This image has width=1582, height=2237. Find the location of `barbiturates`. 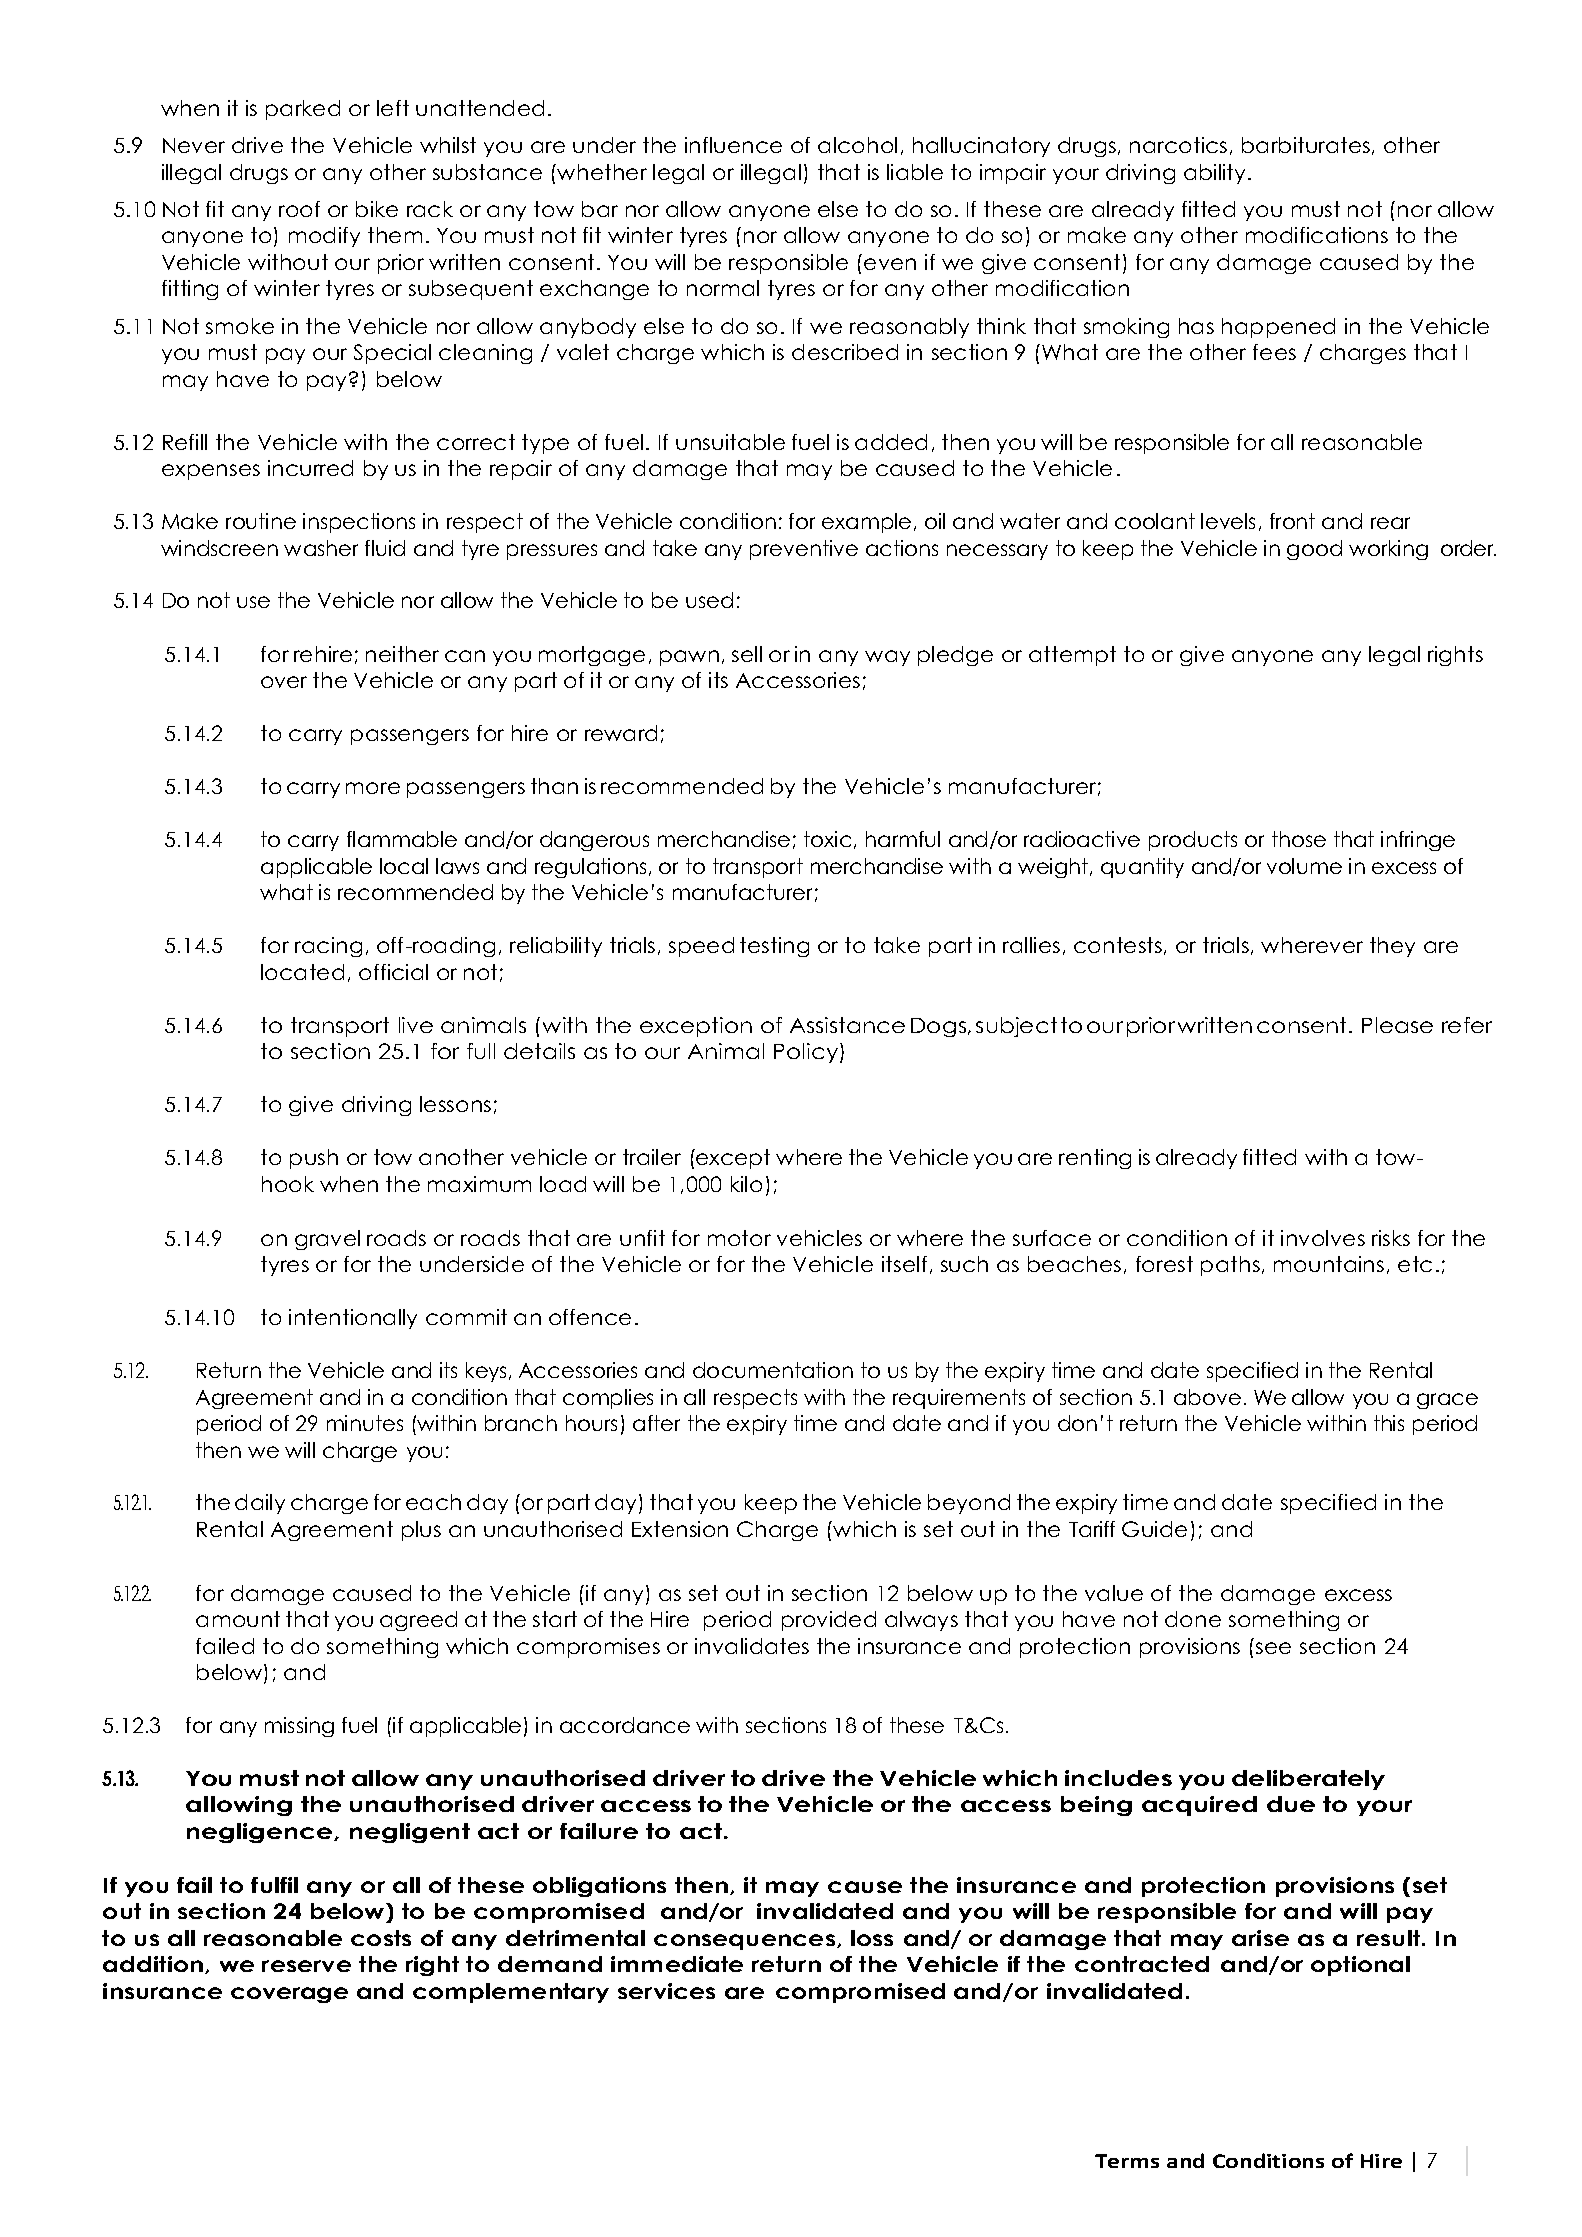

barbiturates is located at coordinates (1306, 145).
